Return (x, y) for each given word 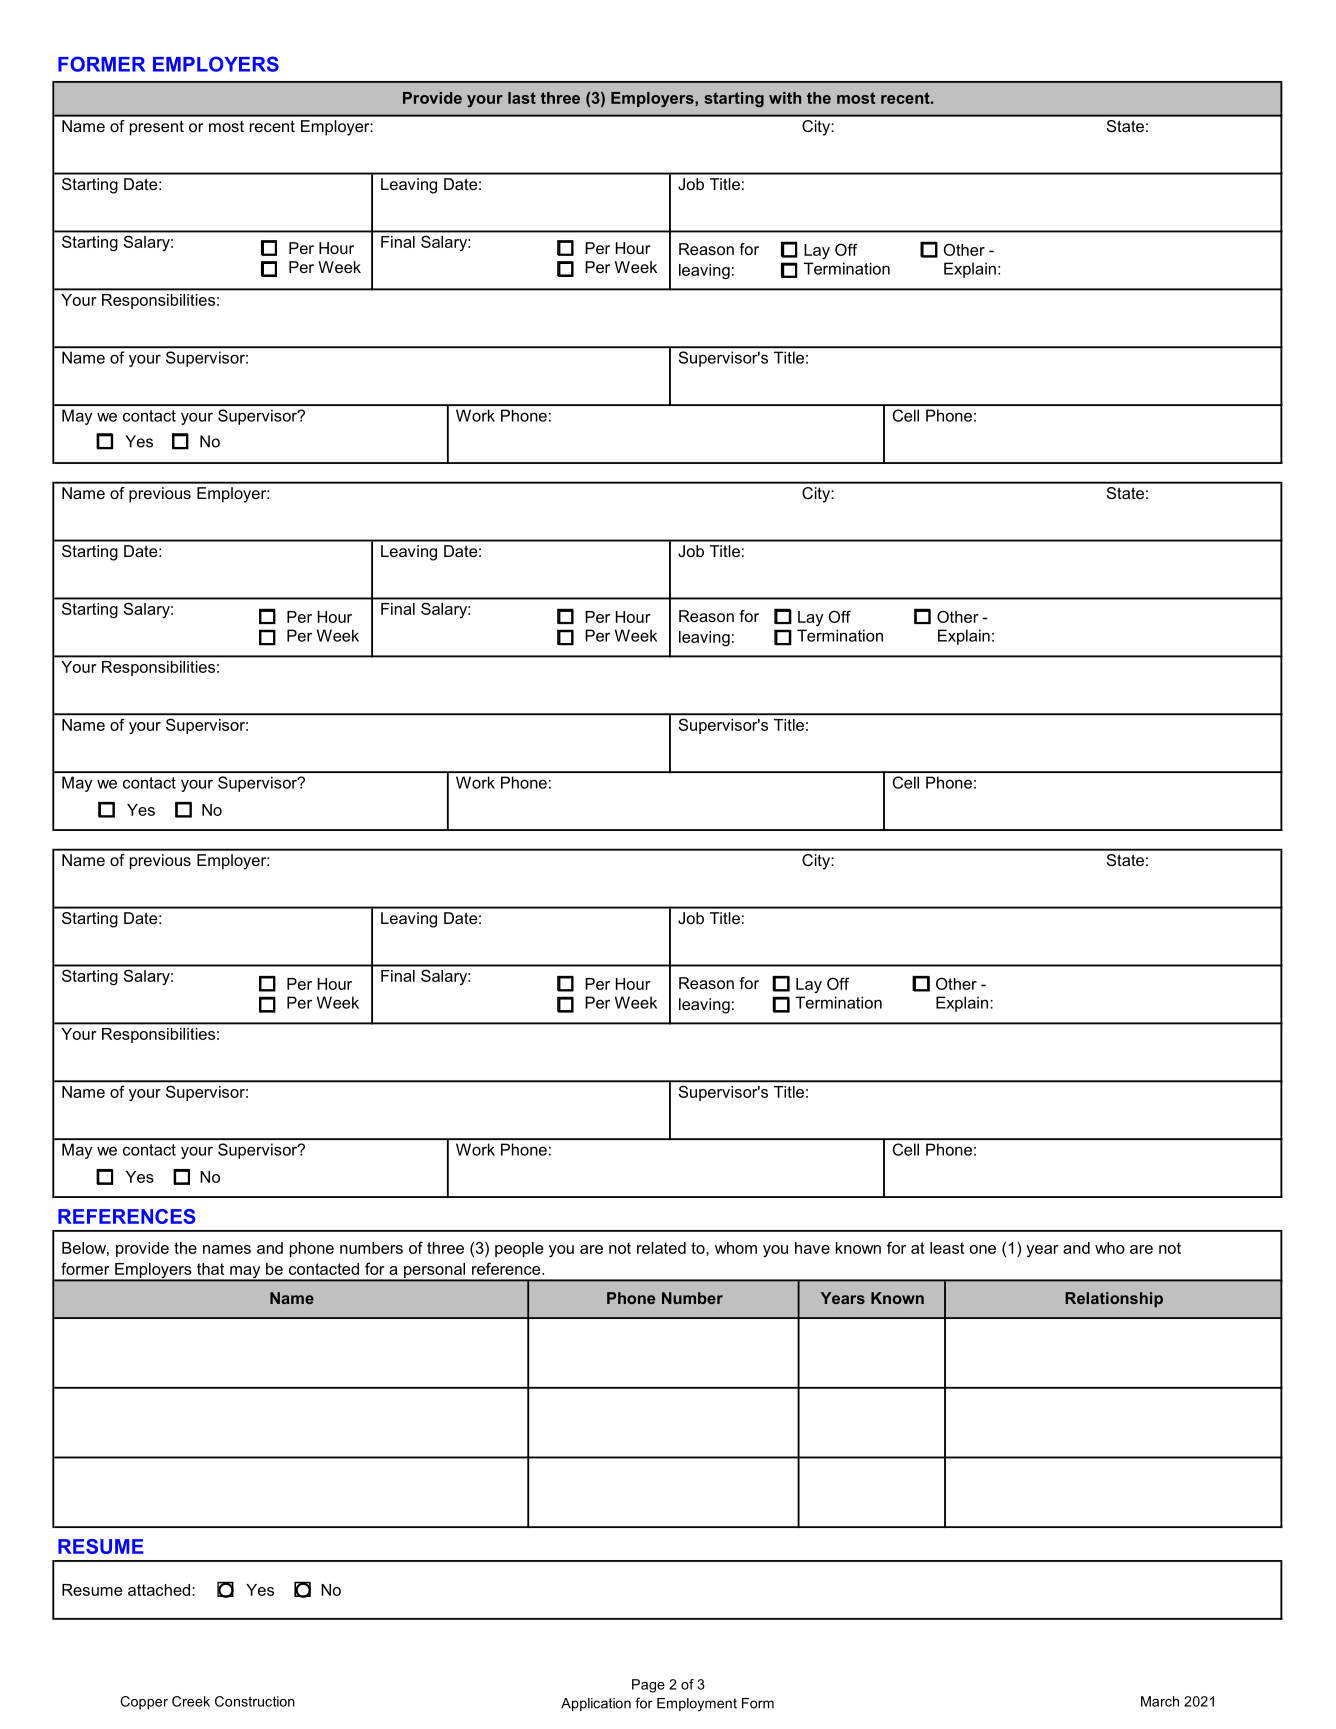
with (785, 98)
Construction (255, 1701)
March (1160, 1701)
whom (736, 1248)
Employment (697, 1704)
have (812, 1248)
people (519, 1249)
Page (648, 1686)
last (522, 98)
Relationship (1114, 1299)
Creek (191, 1701)
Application (596, 1704)
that (210, 1269)
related (661, 1248)
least (947, 1248)
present (157, 128)
